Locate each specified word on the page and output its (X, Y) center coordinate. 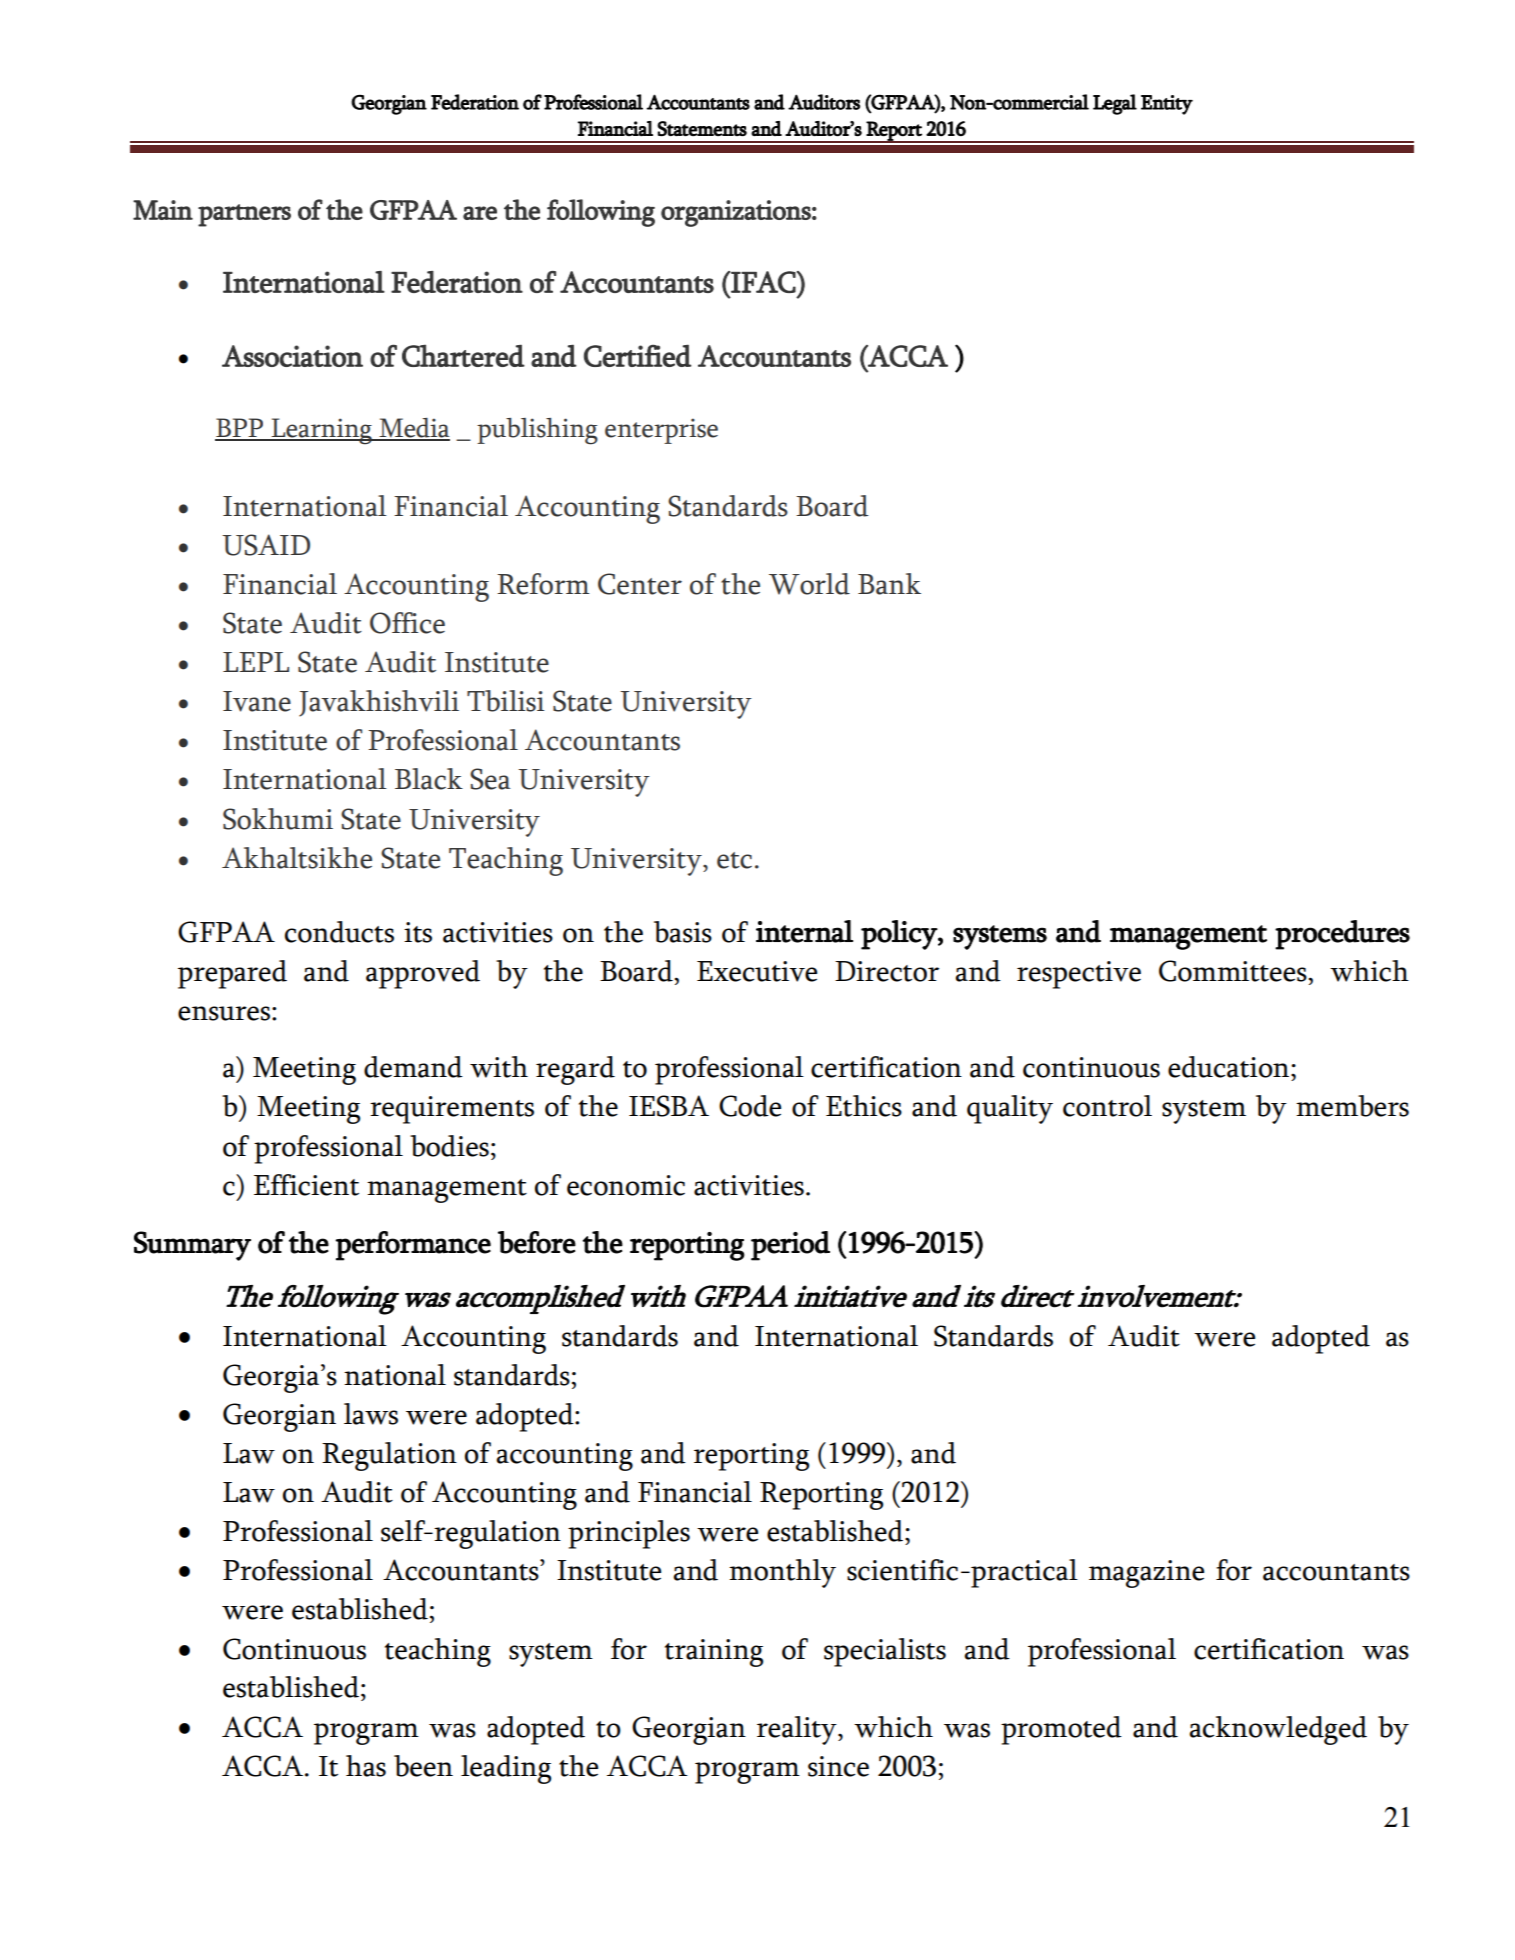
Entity (1167, 105)
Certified (637, 355)
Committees (1233, 971)
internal (804, 931)
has (366, 1766)
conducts (339, 932)
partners (244, 215)
